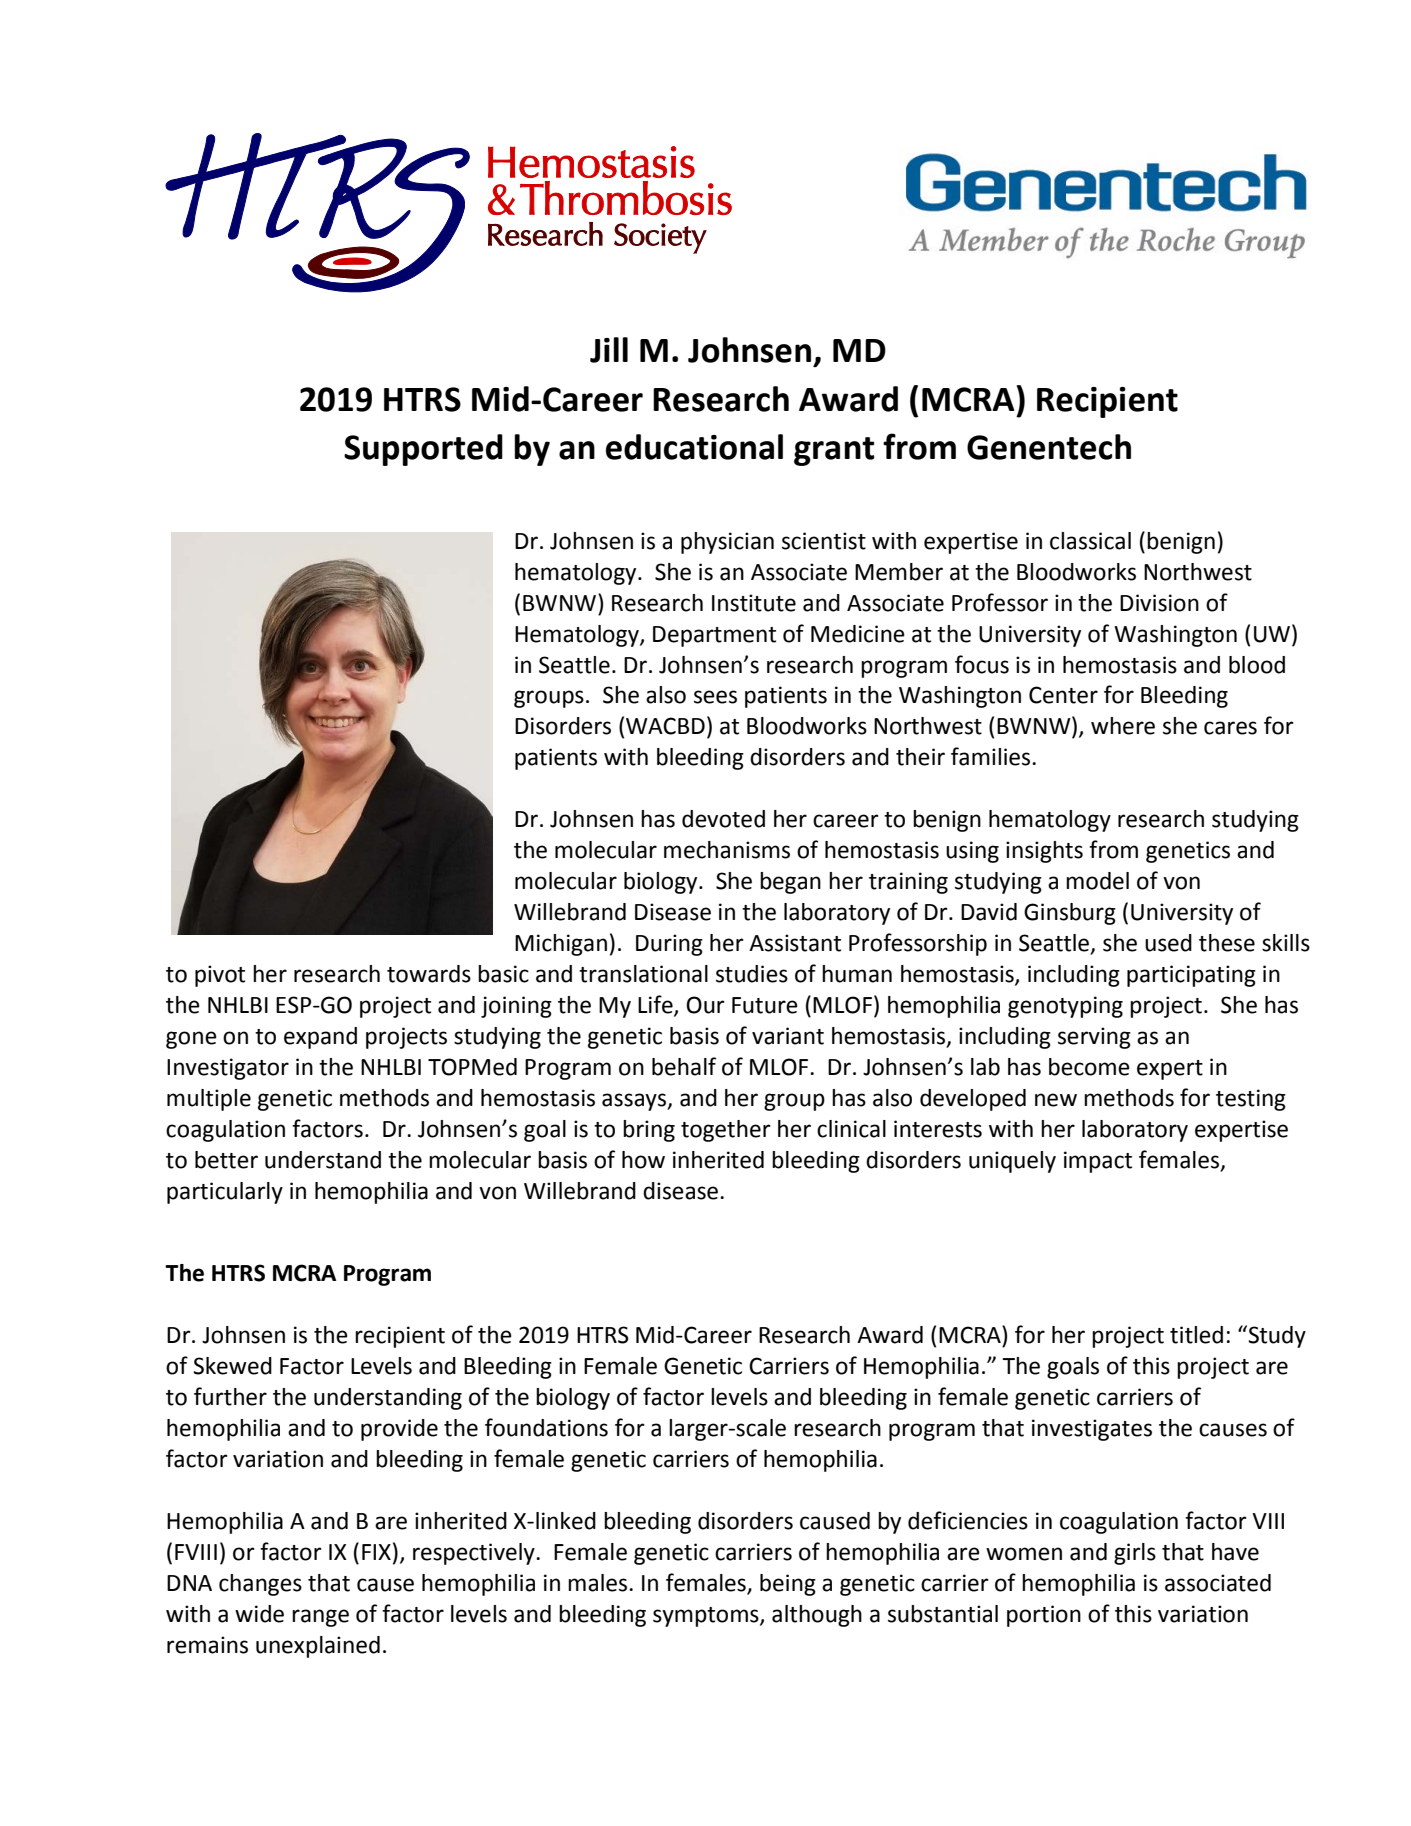  What do you see at coordinates (320, 1618) in the screenshot?
I see `range` at bounding box center [320, 1618].
